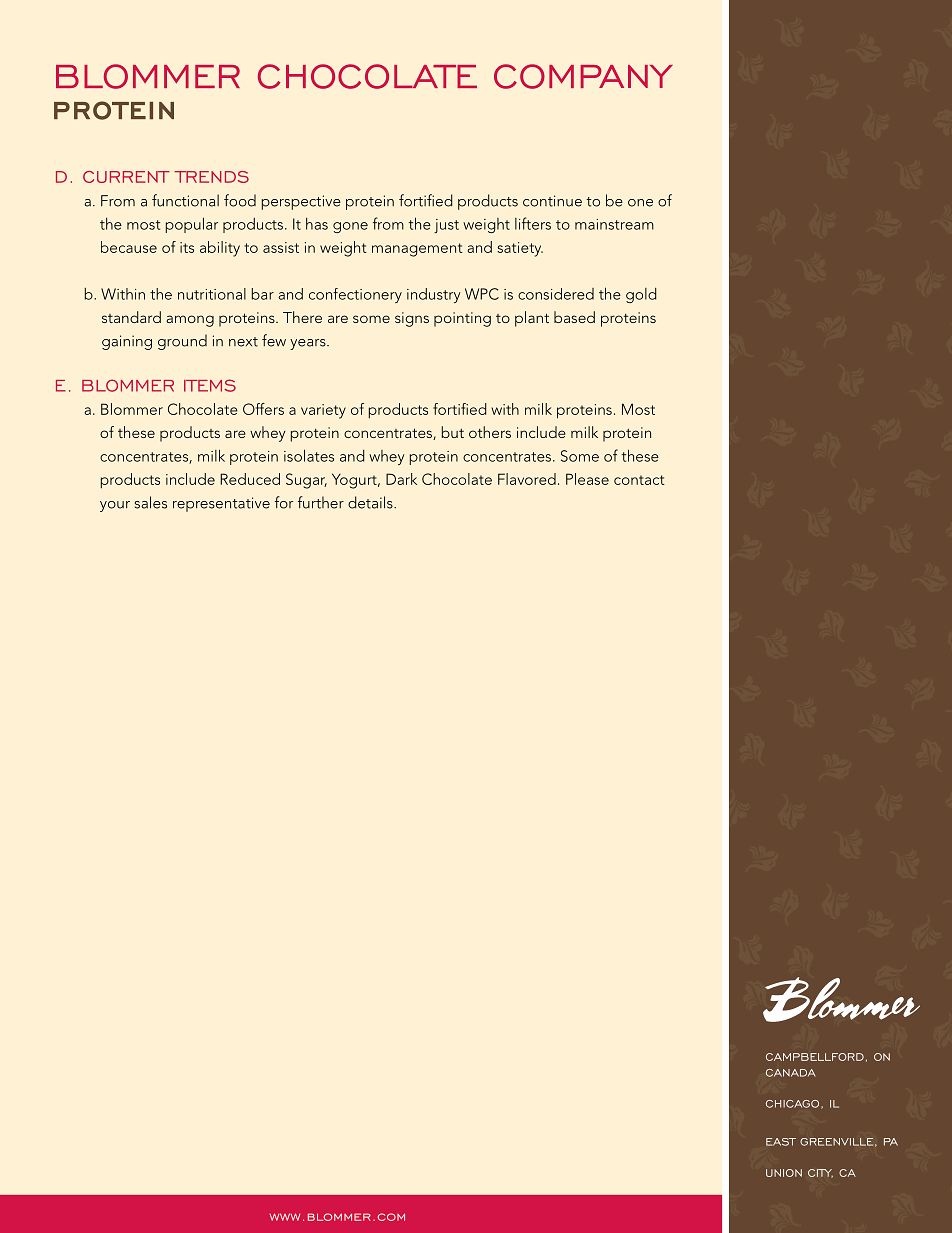  I want to click on your, so click(115, 506).
